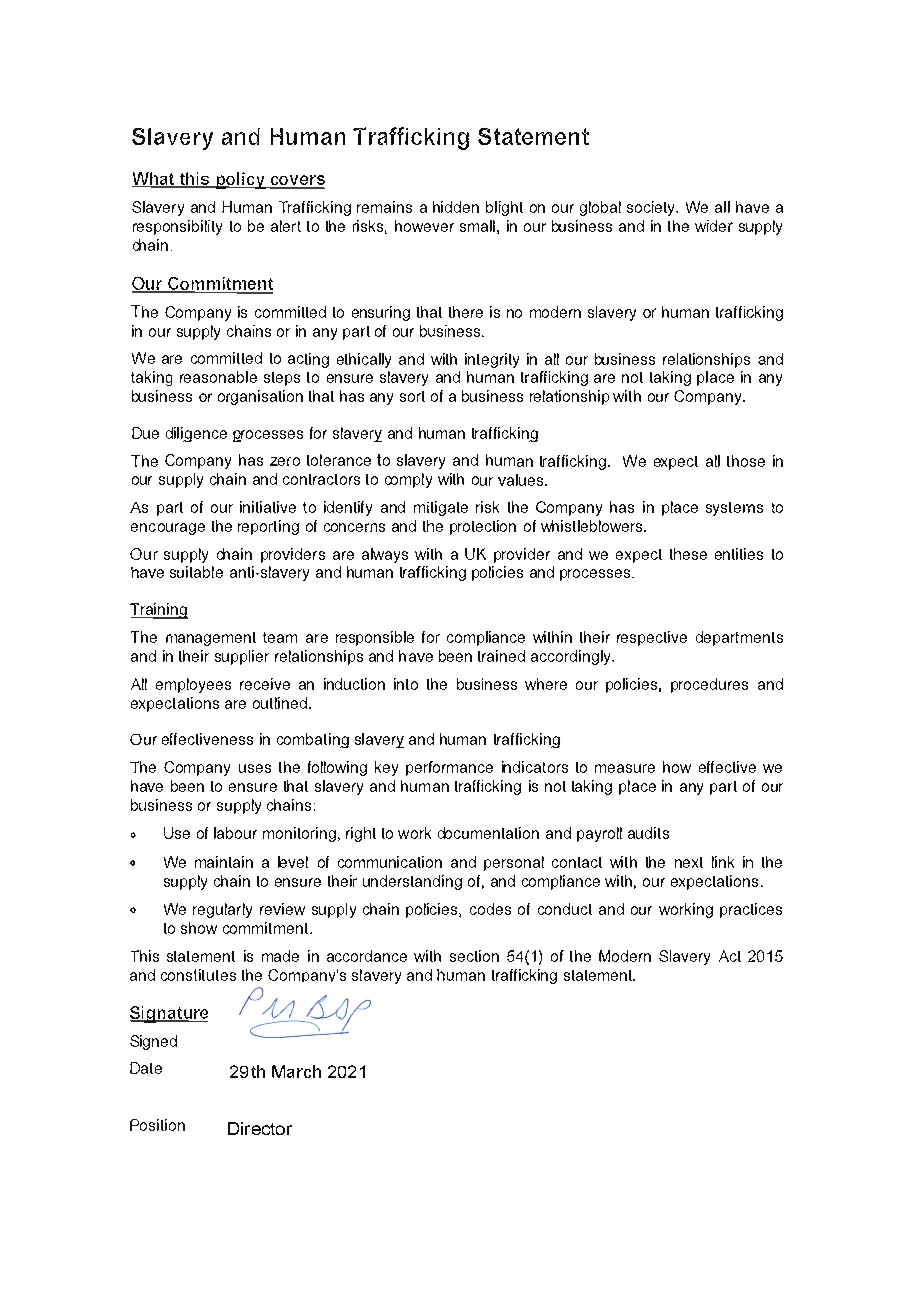  Describe the element at coordinates (456, 207) in the screenshot. I see `hidden` at that location.
